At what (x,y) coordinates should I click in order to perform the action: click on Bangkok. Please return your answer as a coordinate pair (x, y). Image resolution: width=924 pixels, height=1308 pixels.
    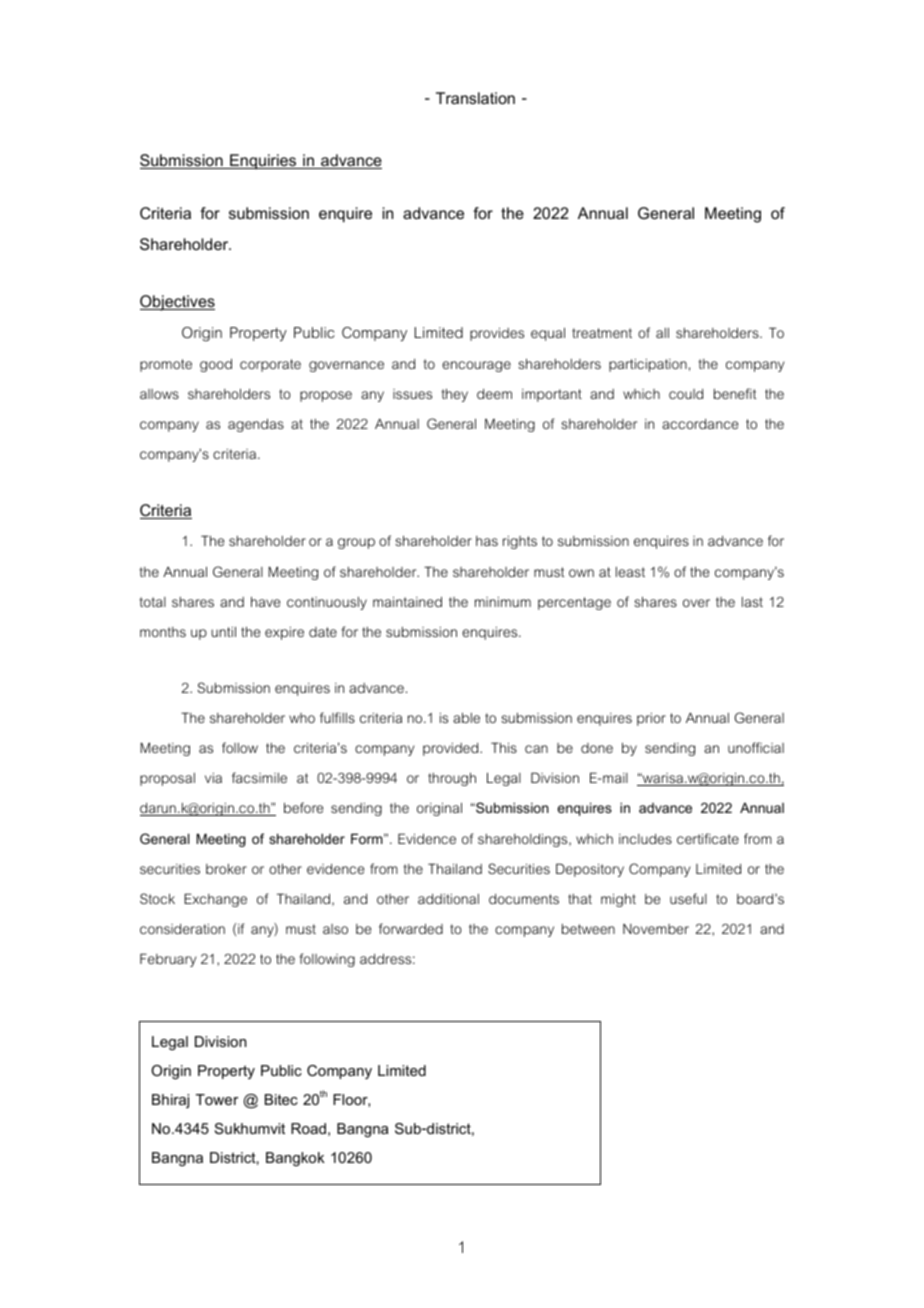
    Looking at the image, I should click on (295, 1159).
